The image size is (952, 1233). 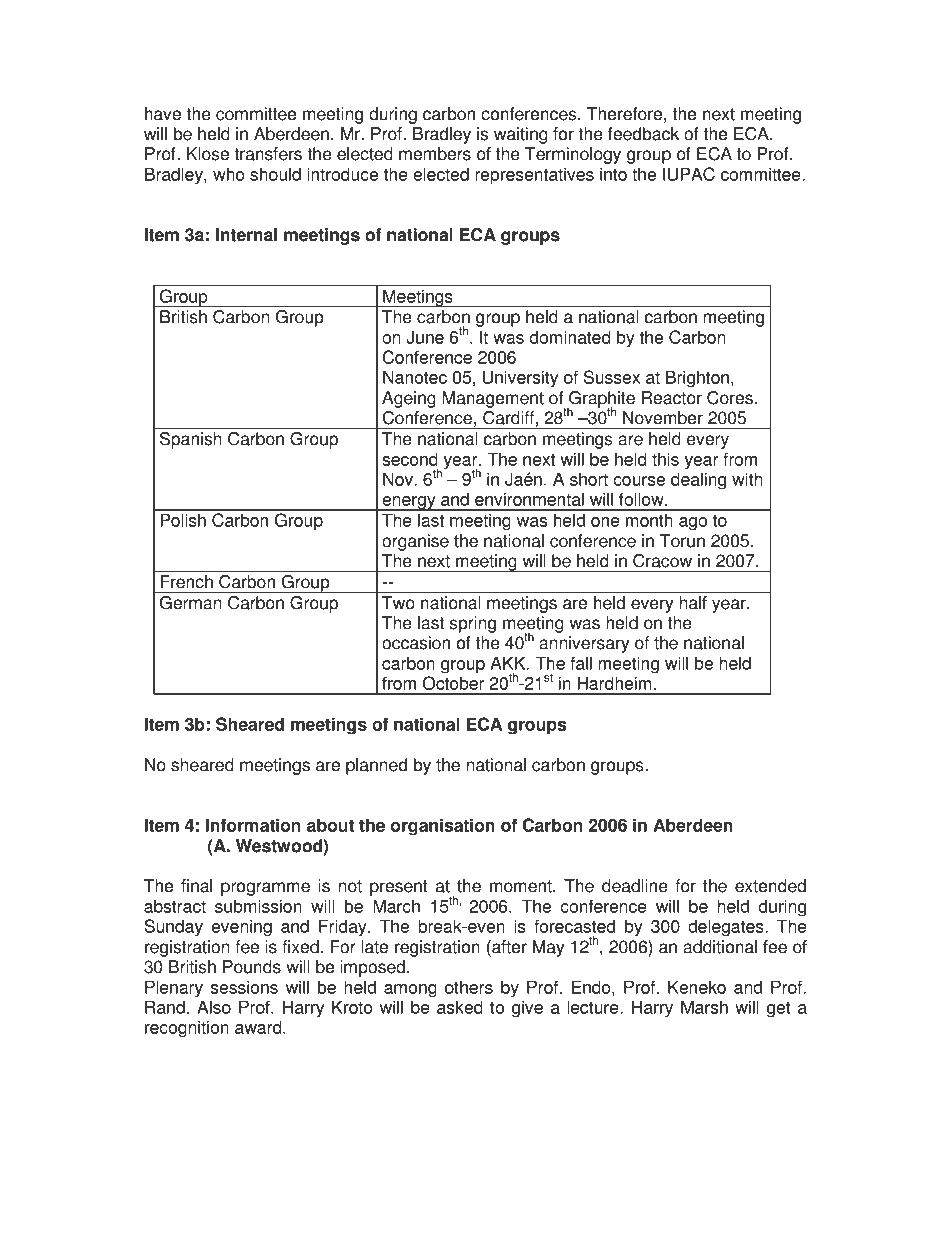 What do you see at coordinates (435, 154) in the document?
I see `members` at bounding box center [435, 154].
